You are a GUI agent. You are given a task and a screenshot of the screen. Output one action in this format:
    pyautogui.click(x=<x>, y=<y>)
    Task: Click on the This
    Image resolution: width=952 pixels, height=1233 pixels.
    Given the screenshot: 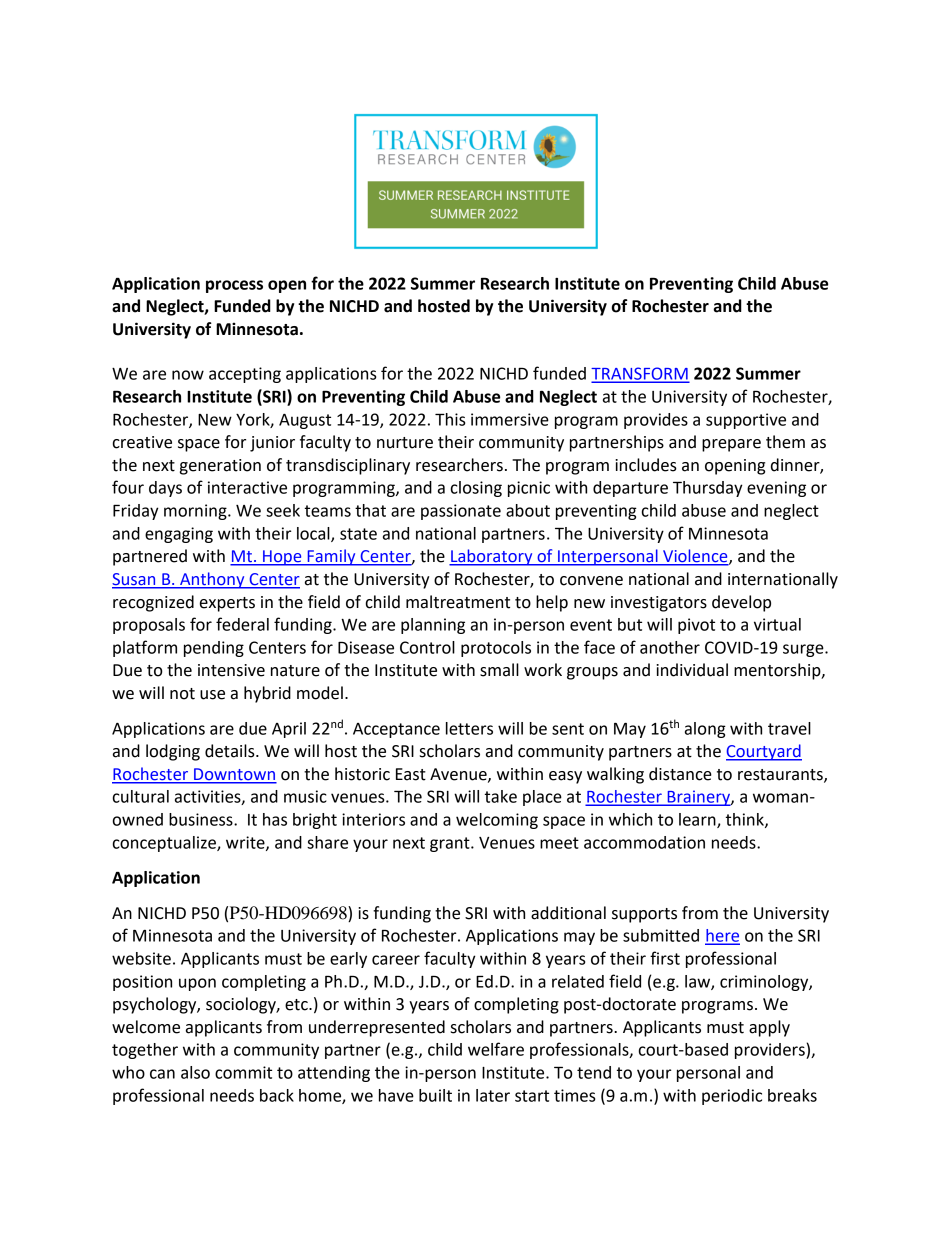 What is the action you would take?
    pyautogui.click(x=450, y=419)
